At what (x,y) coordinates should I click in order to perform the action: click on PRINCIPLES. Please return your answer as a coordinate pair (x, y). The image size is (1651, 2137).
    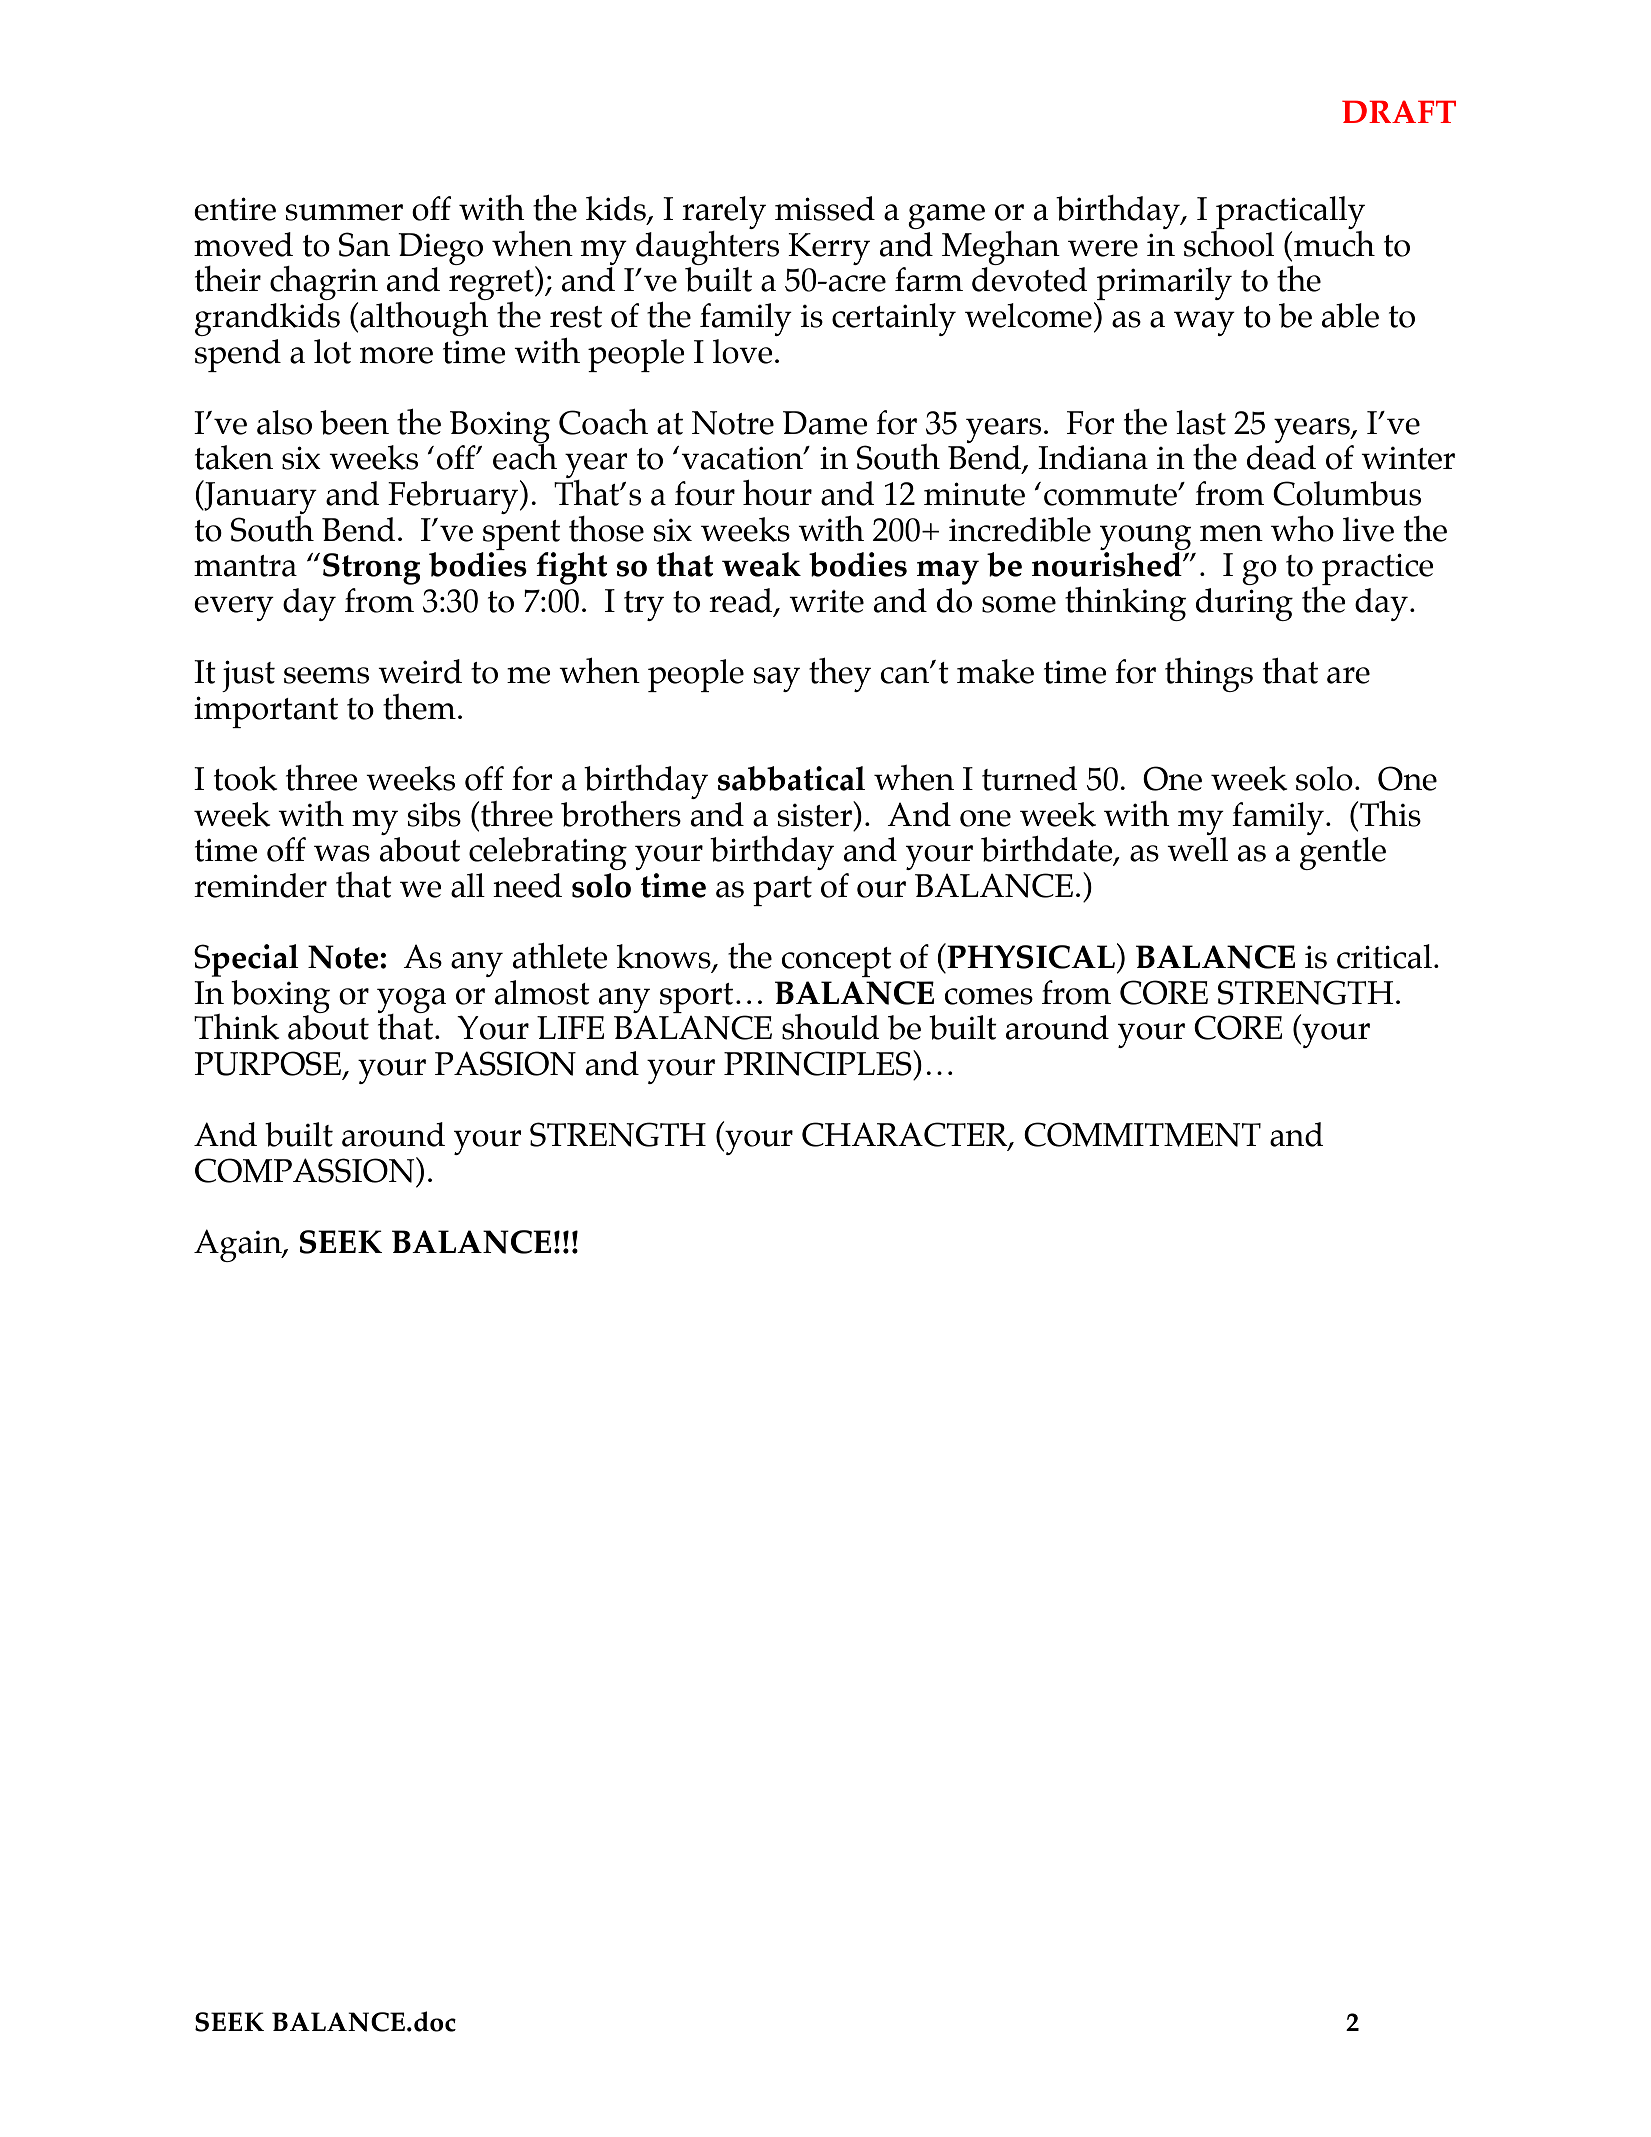
    Looking at the image, I should click on (819, 1063).
